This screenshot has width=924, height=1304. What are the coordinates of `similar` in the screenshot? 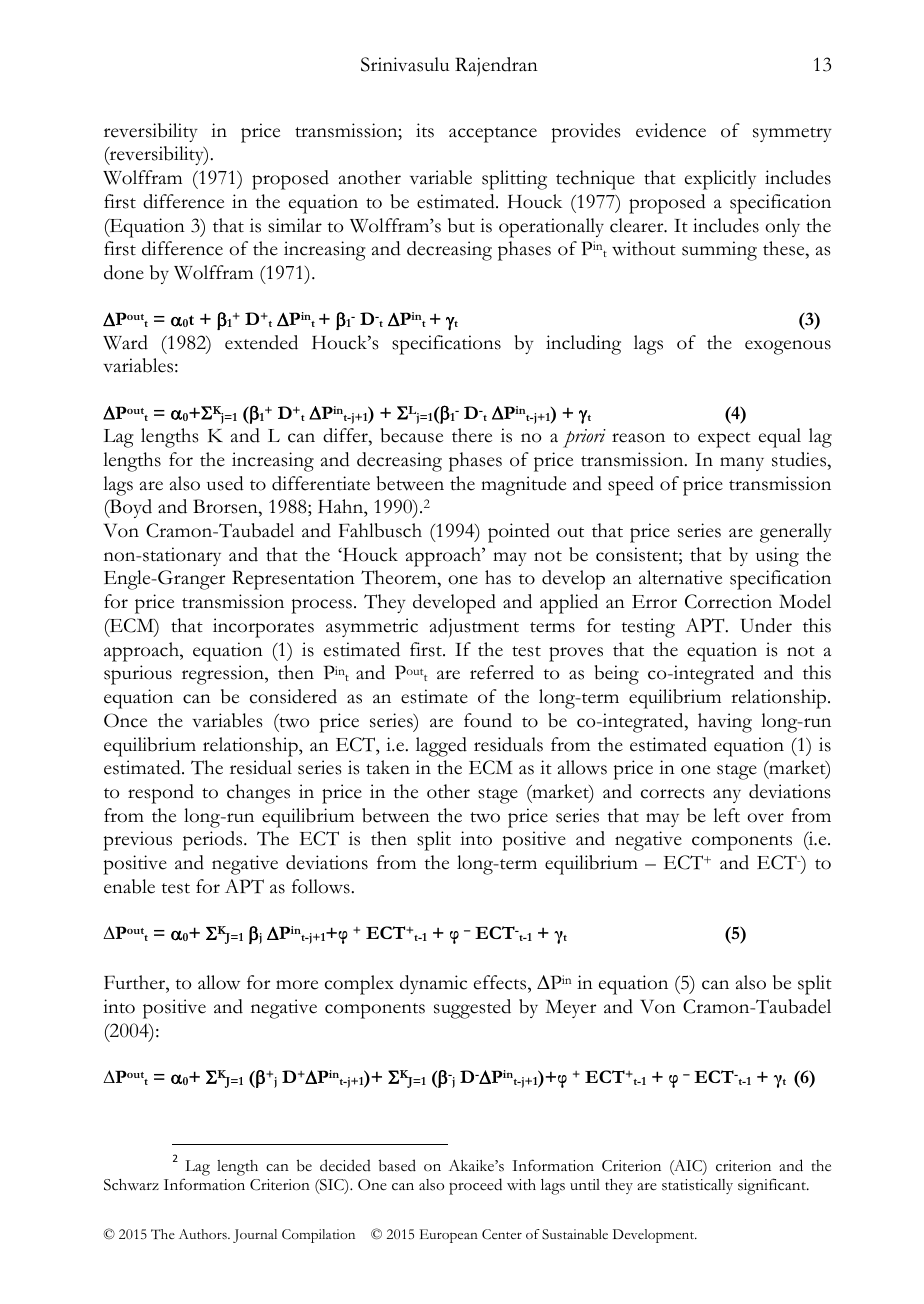 It's located at (295, 225).
